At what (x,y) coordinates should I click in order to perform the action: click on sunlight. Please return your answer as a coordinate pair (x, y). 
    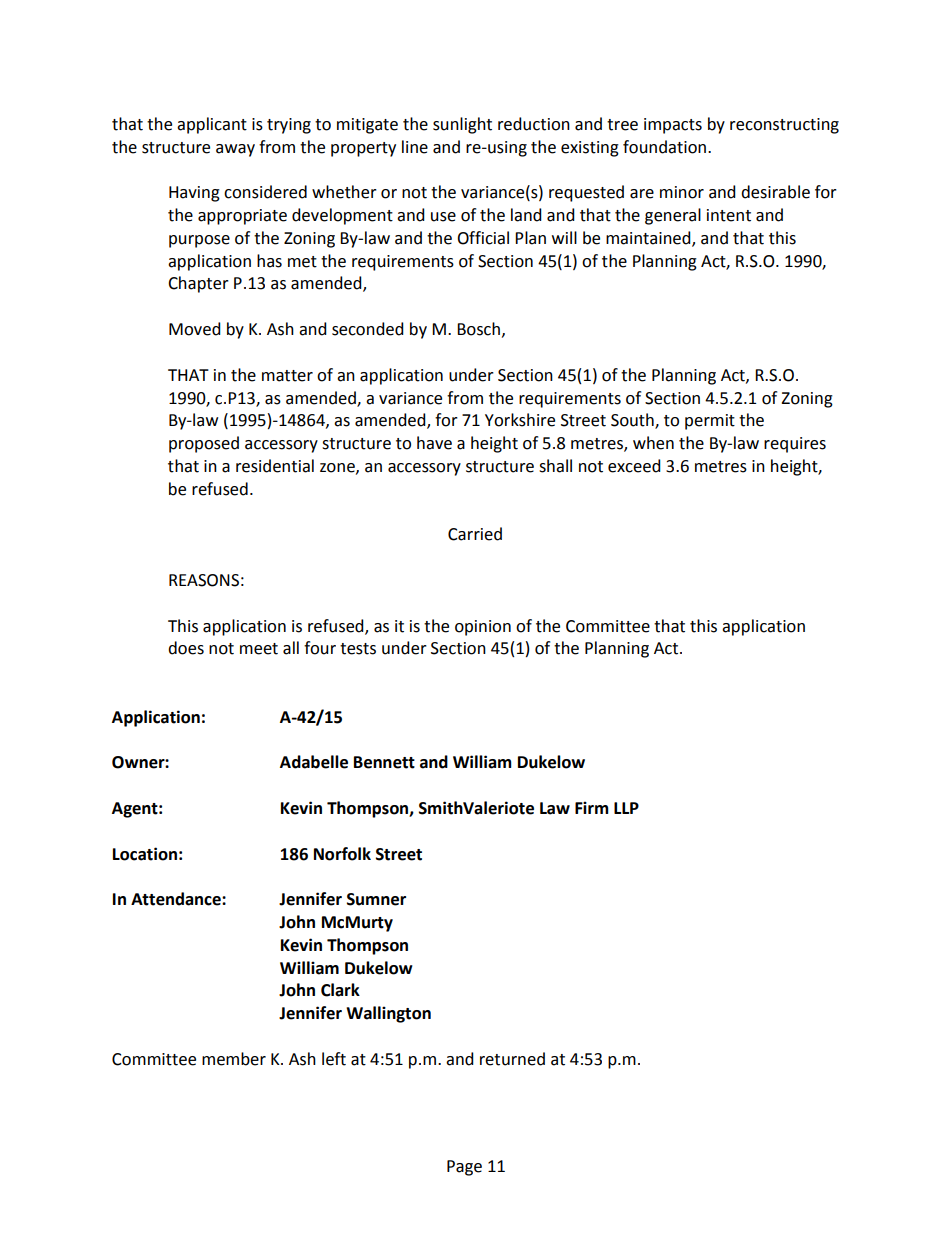
    Looking at the image, I should click on (462, 125).
